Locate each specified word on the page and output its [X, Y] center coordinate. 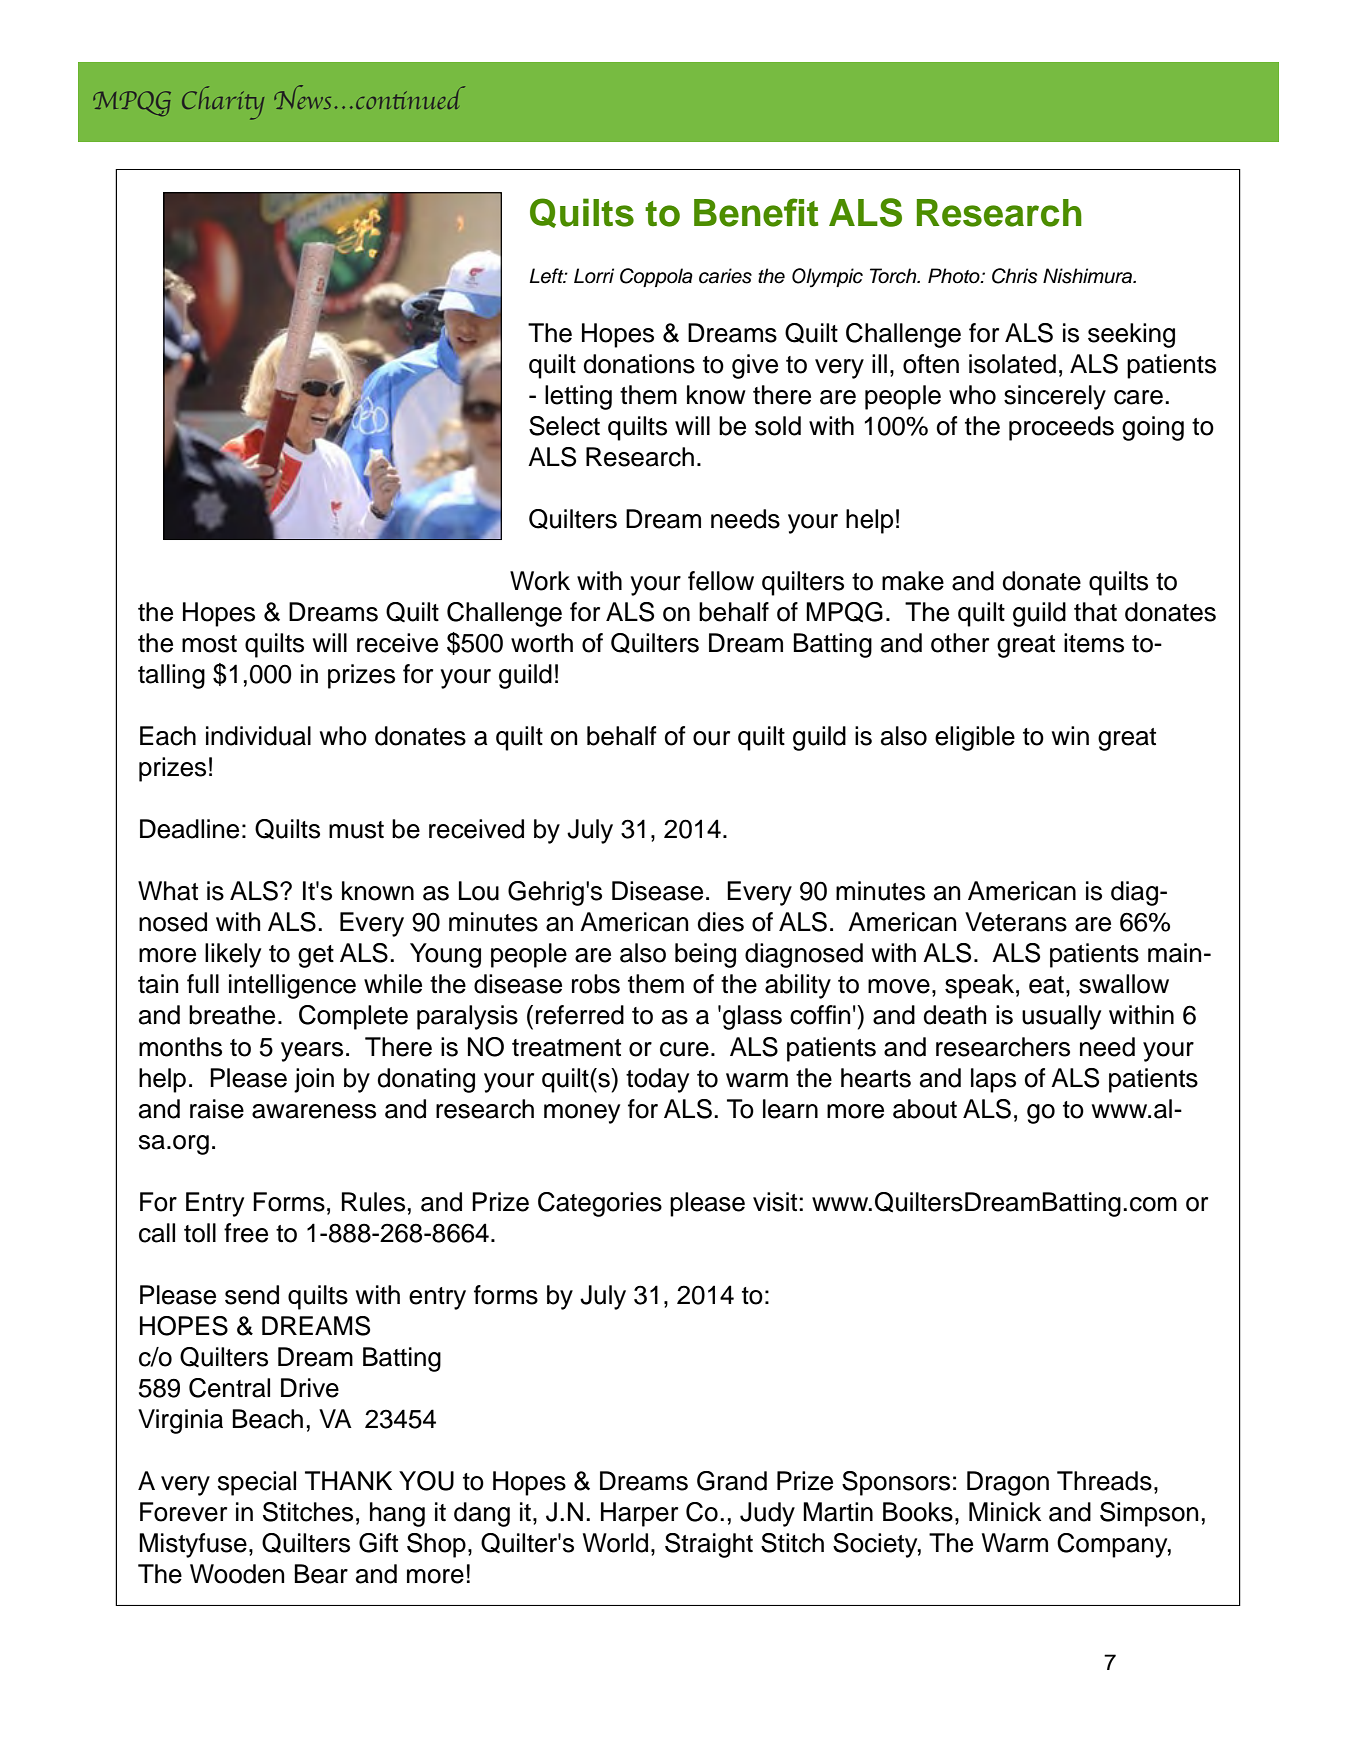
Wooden [237, 1574]
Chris [1014, 276]
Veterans [1016, 922]
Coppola [656, 277]
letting [578, 397]
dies [720, 922]
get [316, 956]
